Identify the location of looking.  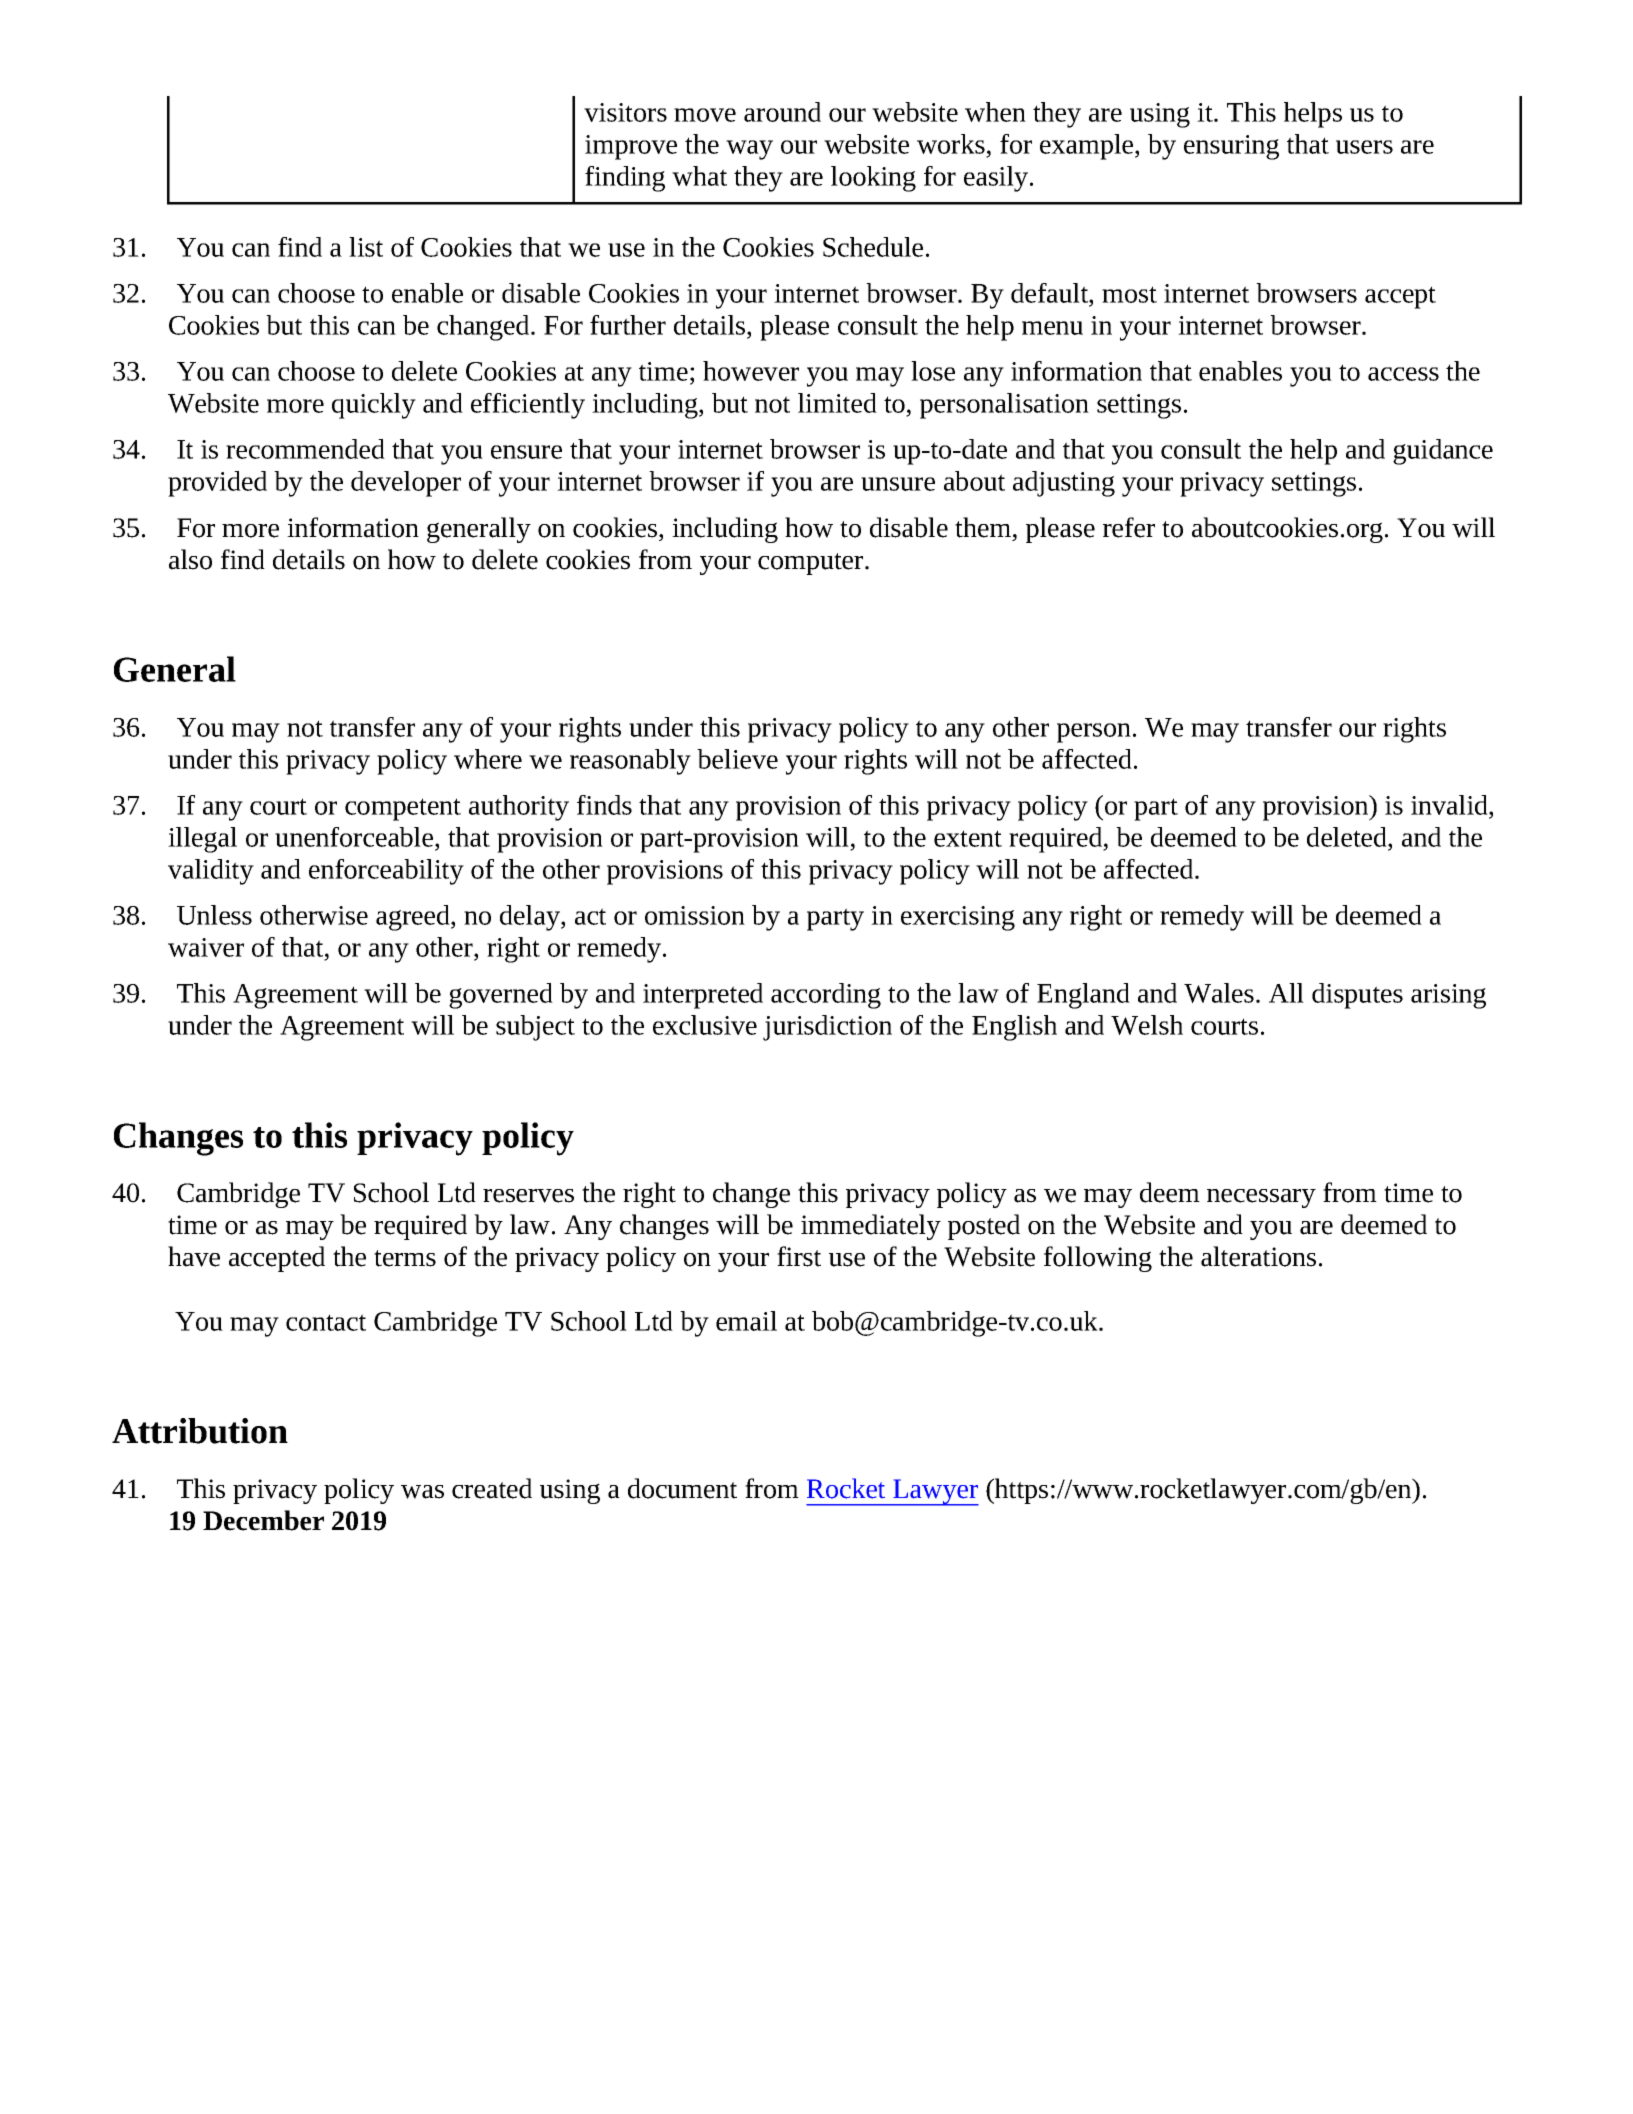
(873, 179).
